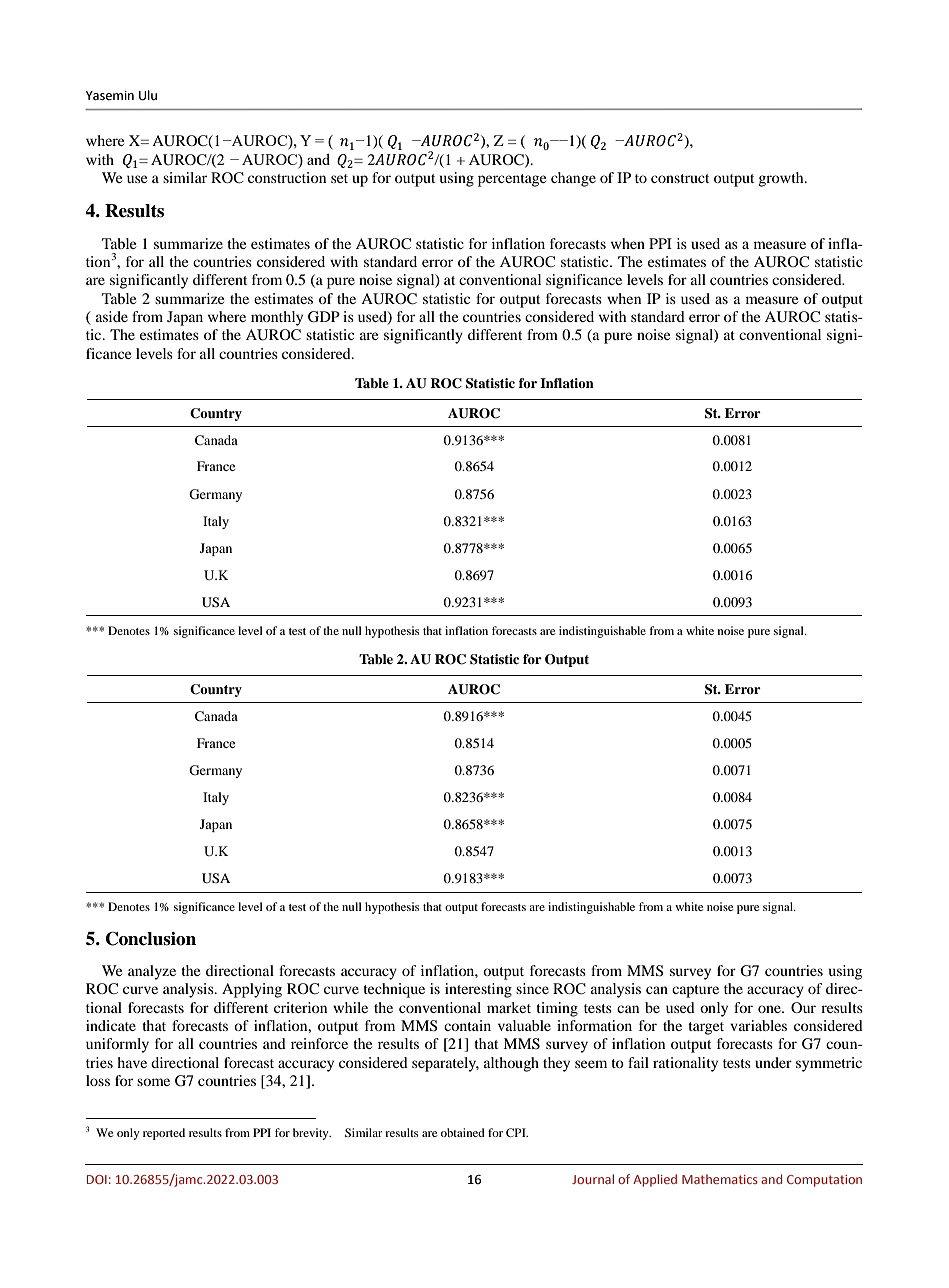 The image size is (949, 1288). Describe the element at coordinates (758, 1025) in the document. I see `variables` at that location.
